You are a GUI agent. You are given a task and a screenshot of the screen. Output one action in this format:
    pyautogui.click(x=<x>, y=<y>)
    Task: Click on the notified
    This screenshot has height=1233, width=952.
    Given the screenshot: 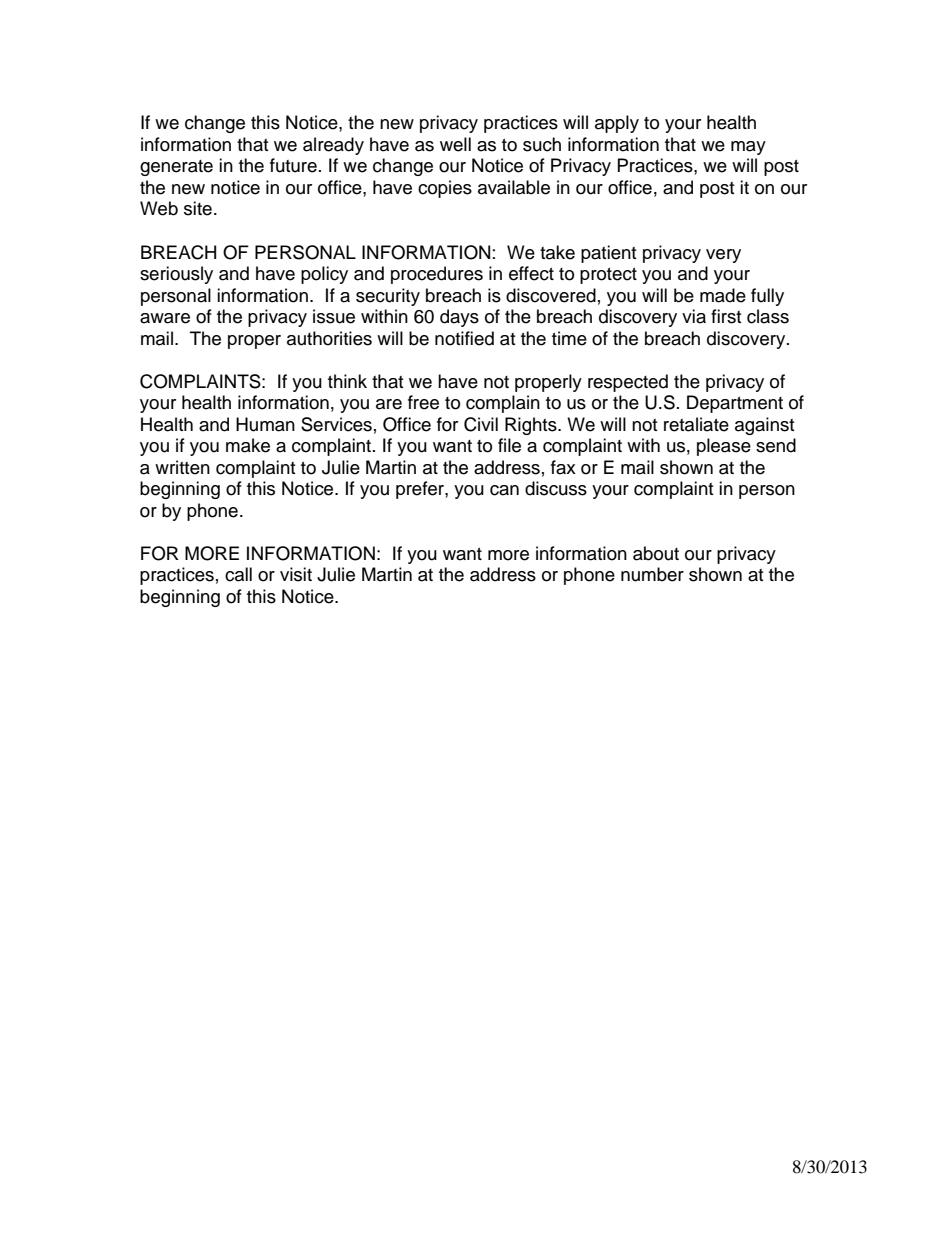 What is the action you would take?
    pyautogui.click(x=464, y=338)
